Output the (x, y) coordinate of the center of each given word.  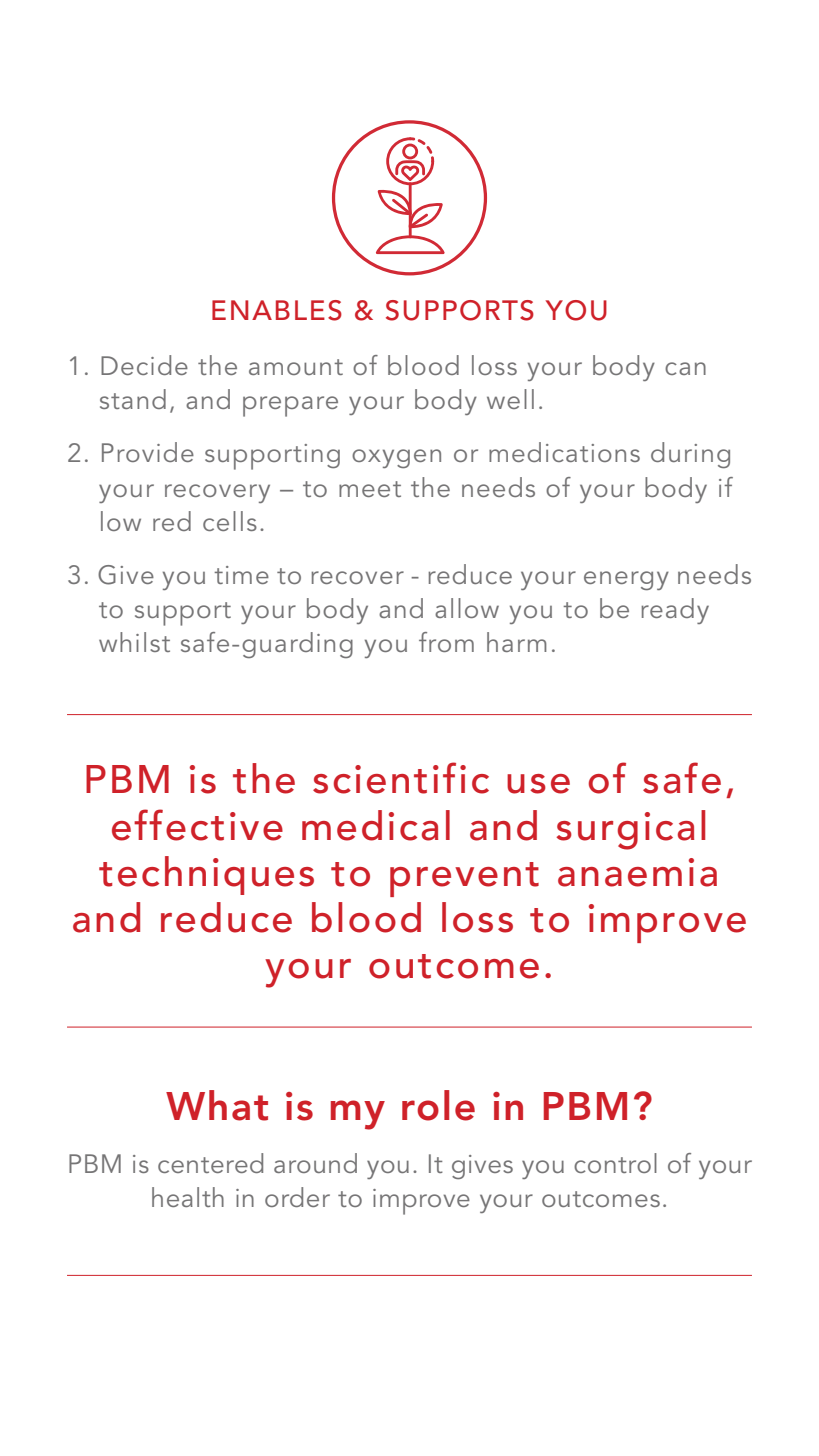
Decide (144, 365)
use (538, 784)
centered (210, 1163)
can (685, 368)
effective (197, 825)
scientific (401, 778)
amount (296, 367)
